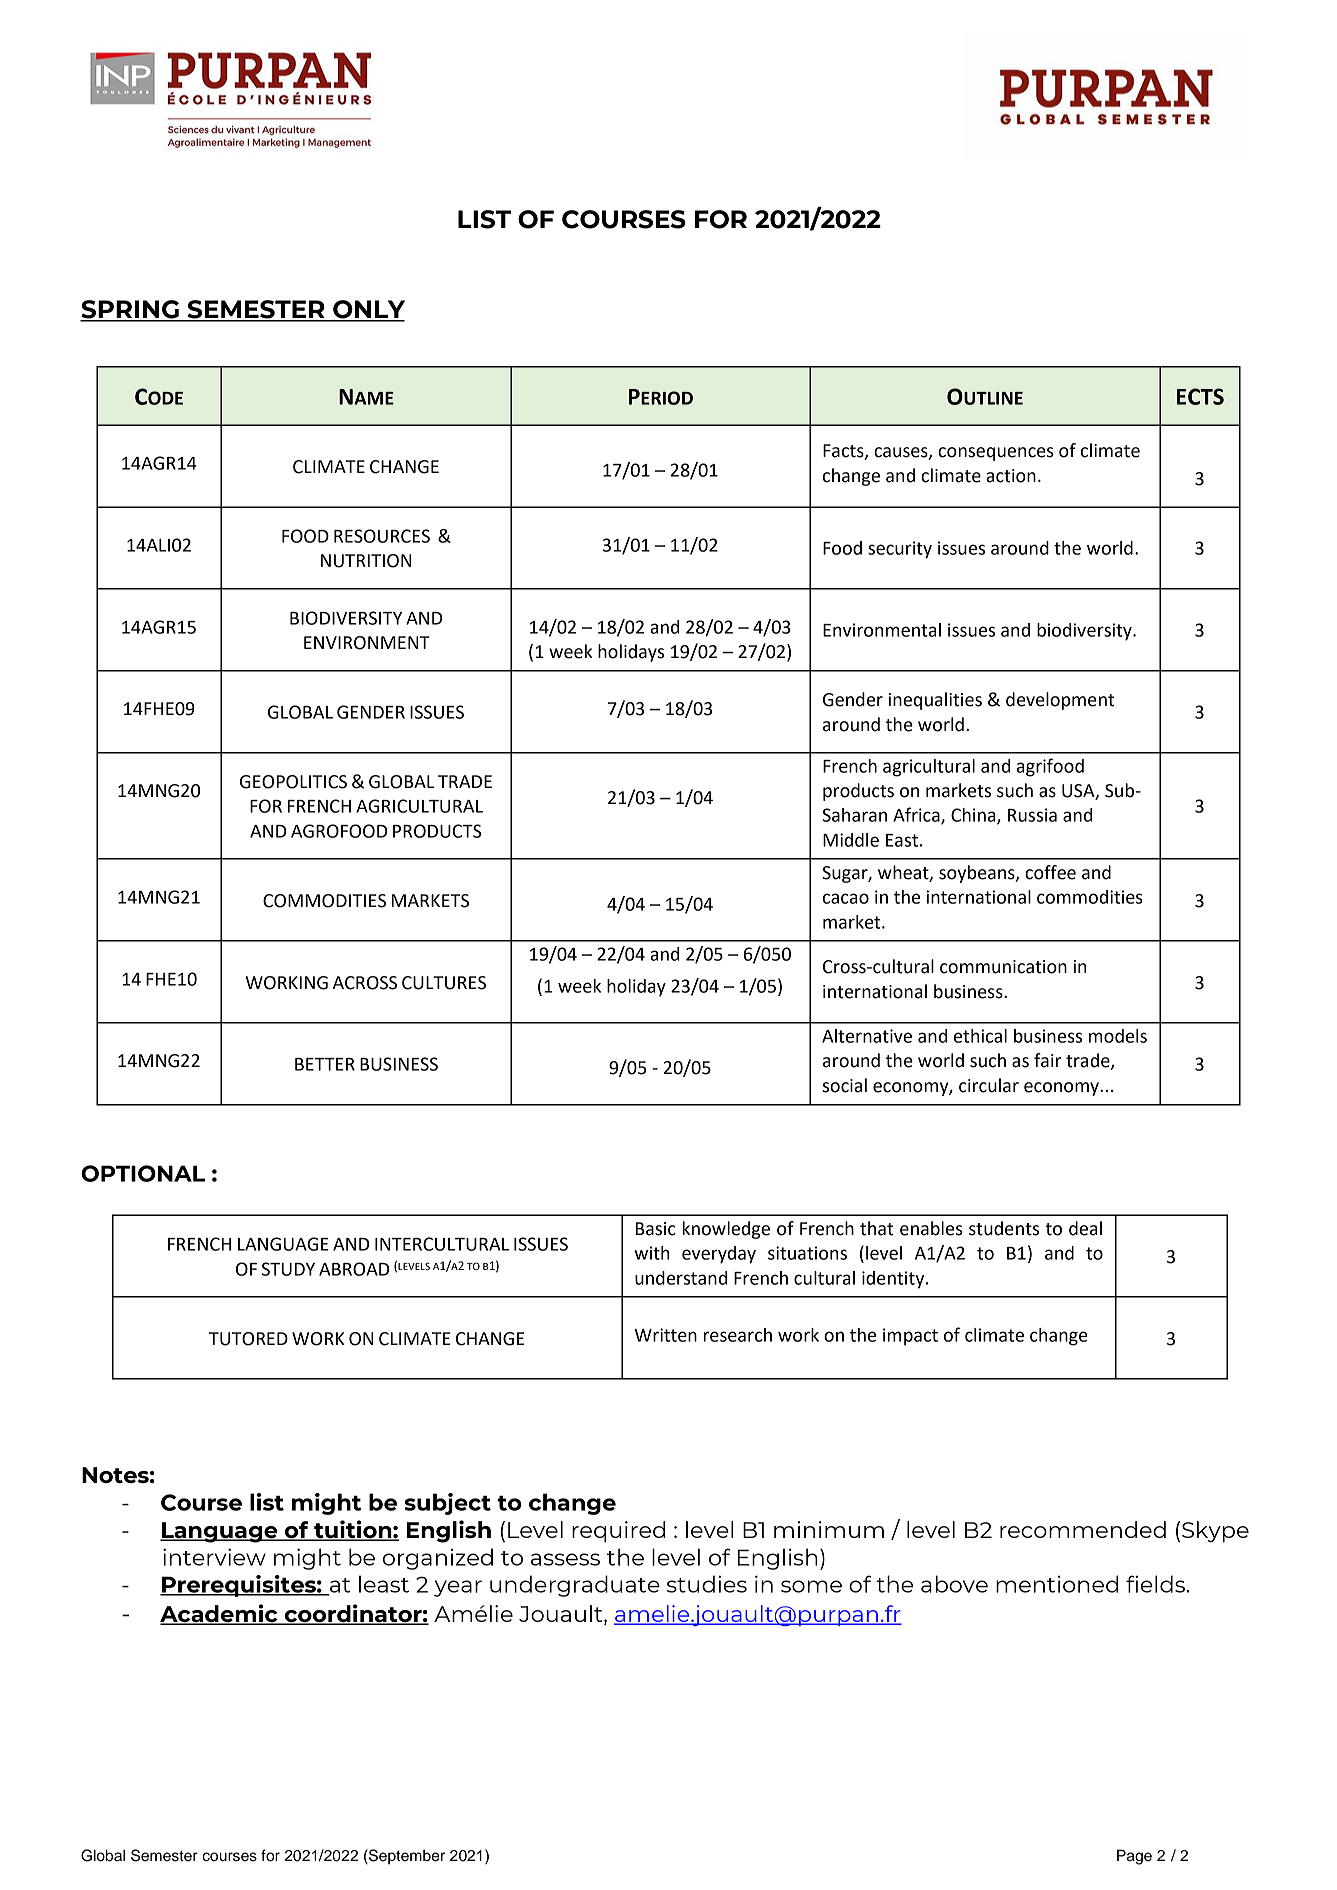  Describe the element at coordinates (707, 1584) in the page. I see `studies` at that location.
